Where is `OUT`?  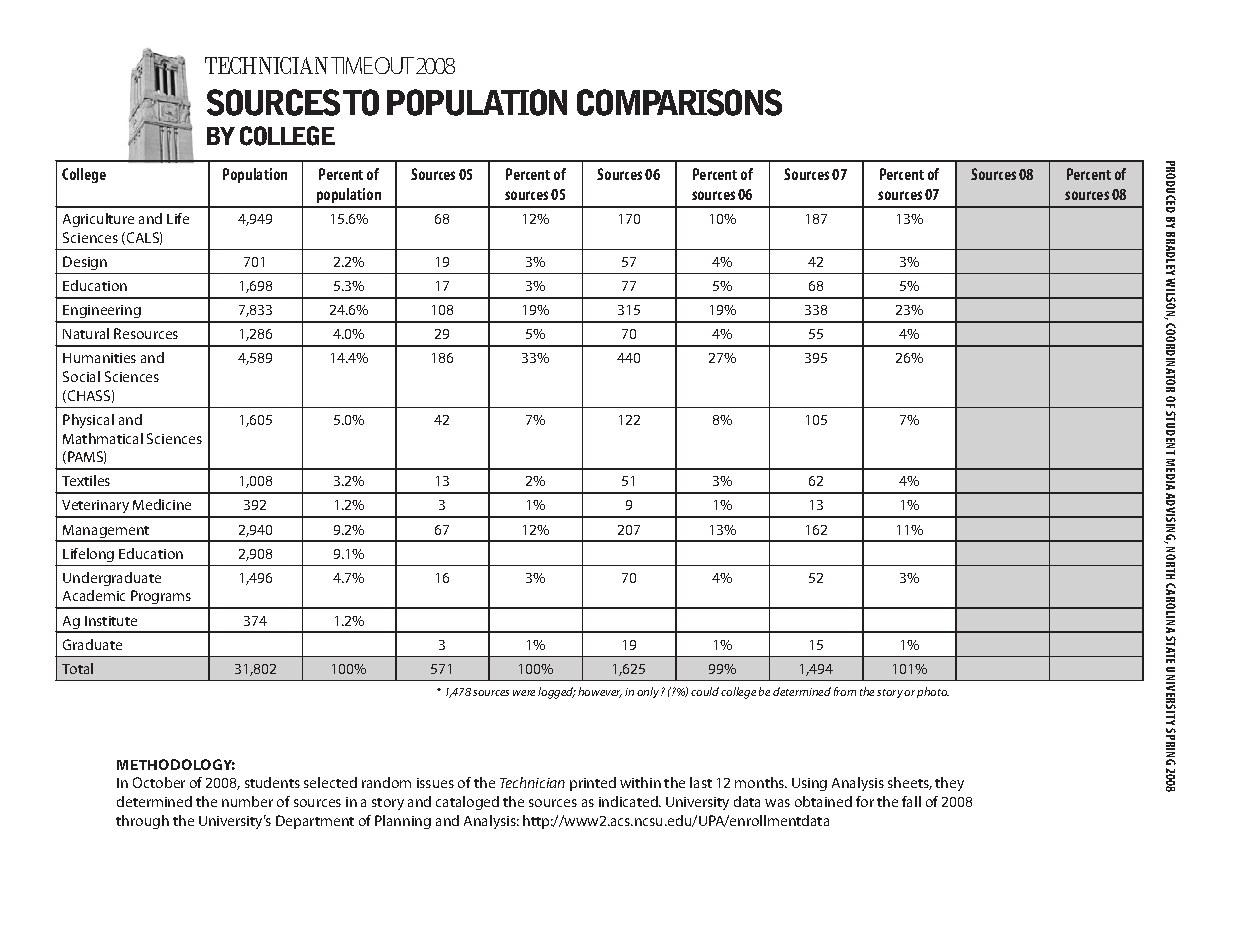
OUT is located at coordinates (394, 65).
